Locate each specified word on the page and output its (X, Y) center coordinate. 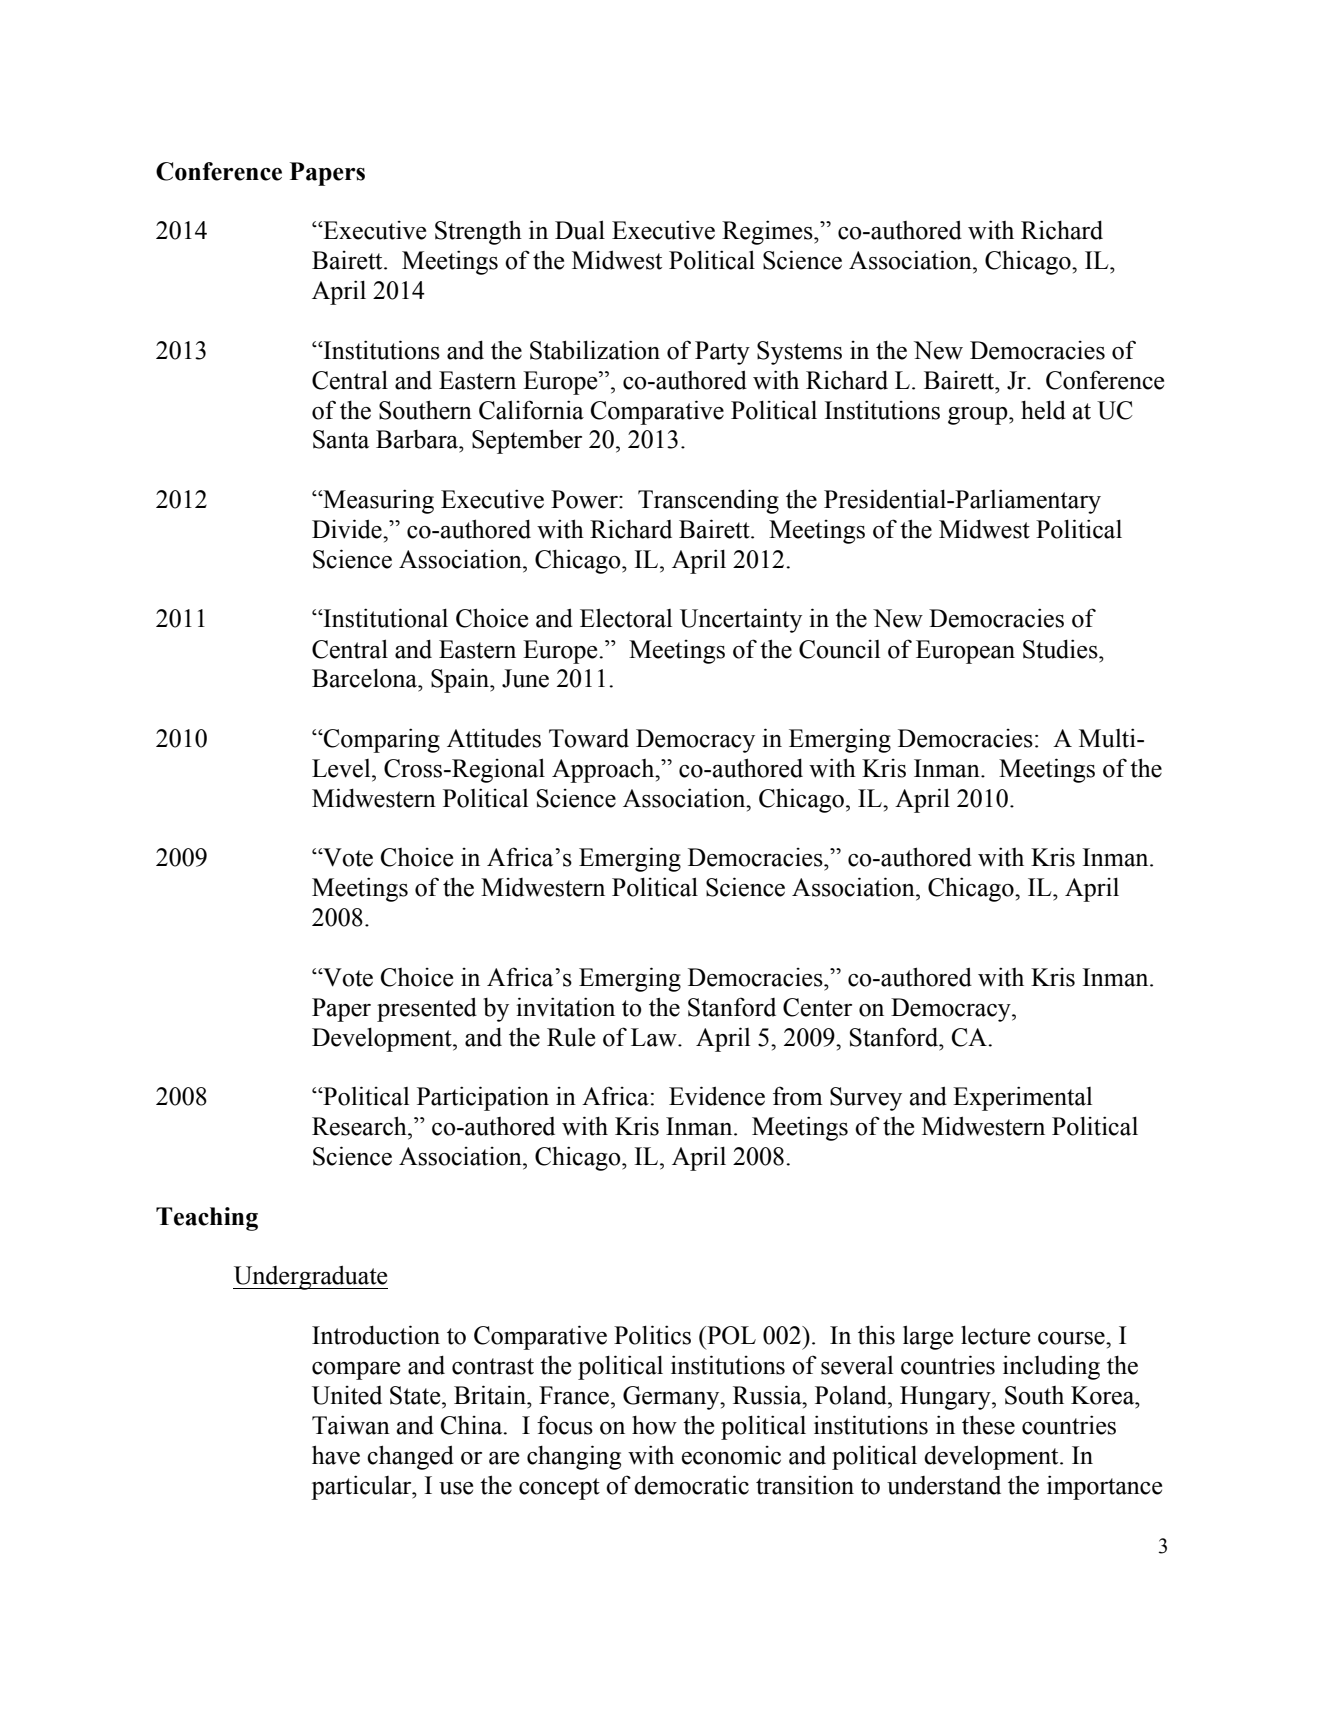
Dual (580, 230)
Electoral (626, 618)
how (654, 1425)
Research (360, 1126)
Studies (1061, 649)
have (336, 1455)
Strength (478, 232)
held (1043, 410)
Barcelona (365, 678)
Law (655, 1037)
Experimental (1022, 1098)
